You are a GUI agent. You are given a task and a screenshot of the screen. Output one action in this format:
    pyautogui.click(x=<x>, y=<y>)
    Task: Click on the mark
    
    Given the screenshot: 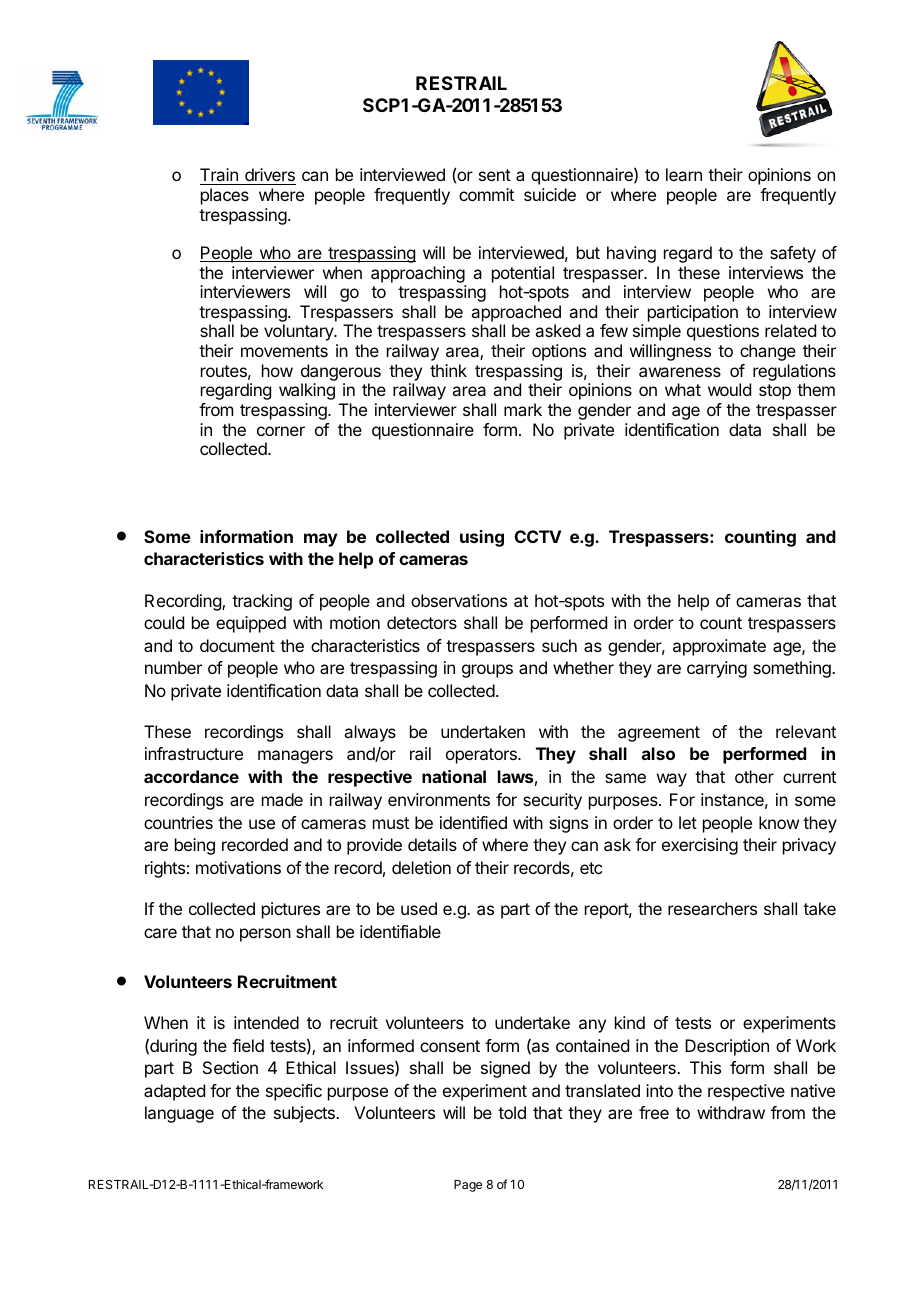 What is the action you would take?
    pyautogui.click(x=523, y=409)
